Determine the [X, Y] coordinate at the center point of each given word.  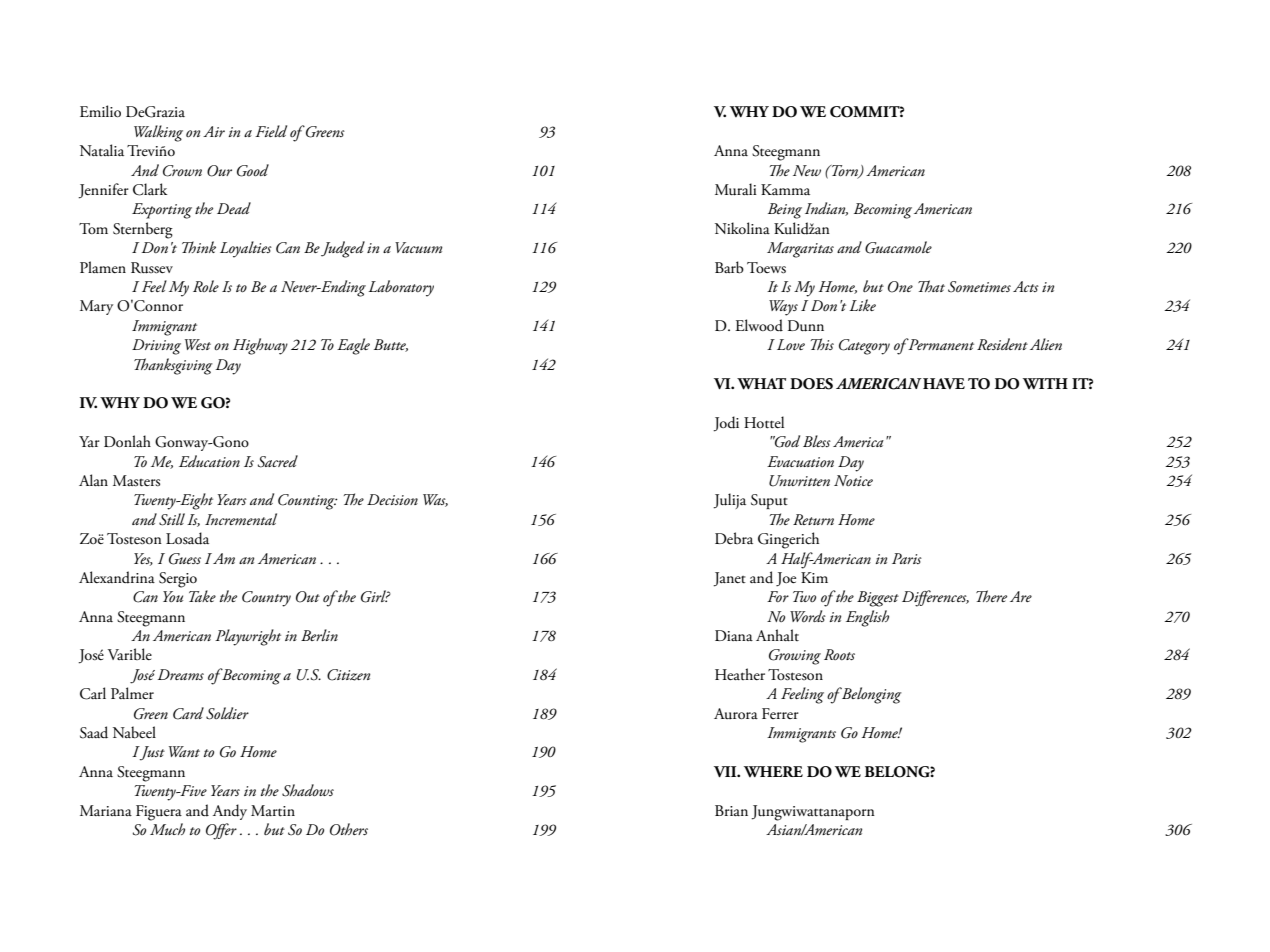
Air [214, 131]
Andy [230, 812]
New [807, 170]
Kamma [785, 189]
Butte [391, 345]
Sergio [178, 580]
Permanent [940, 344]
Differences [935, 598]
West [198, 344]
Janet [729, 579]
